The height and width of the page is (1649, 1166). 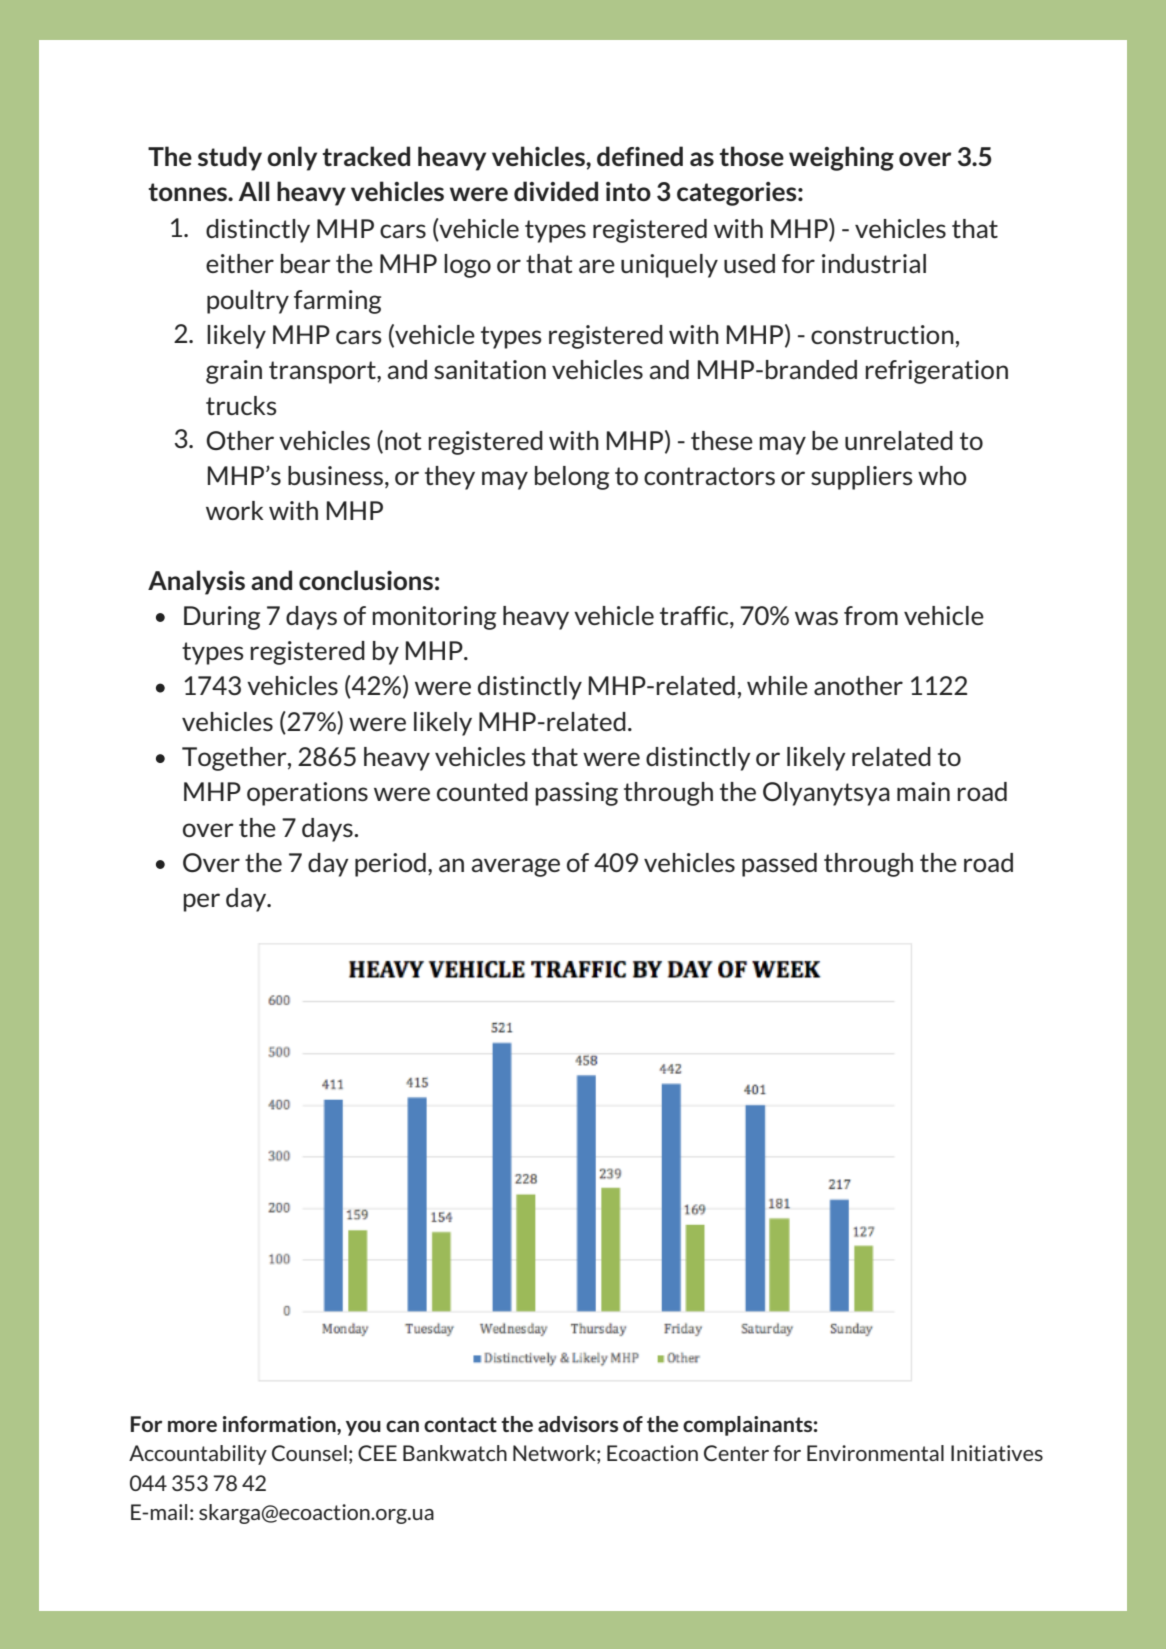 What do you see at coordinates (923, 791) in the page?
I see `main` at bounding box center [923, 791].
